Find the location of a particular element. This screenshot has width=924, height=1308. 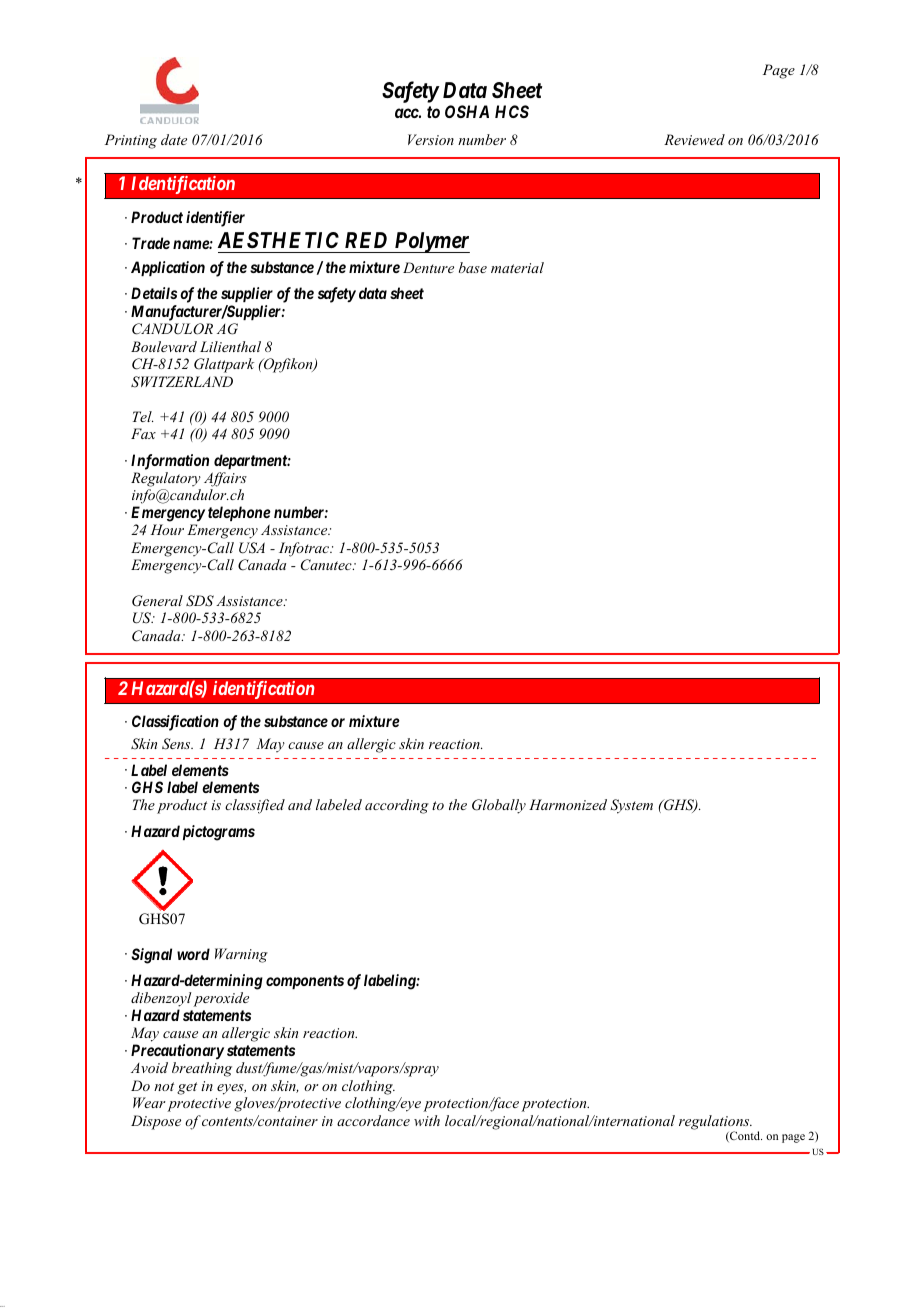

System is located at coordinates (631, 806).
